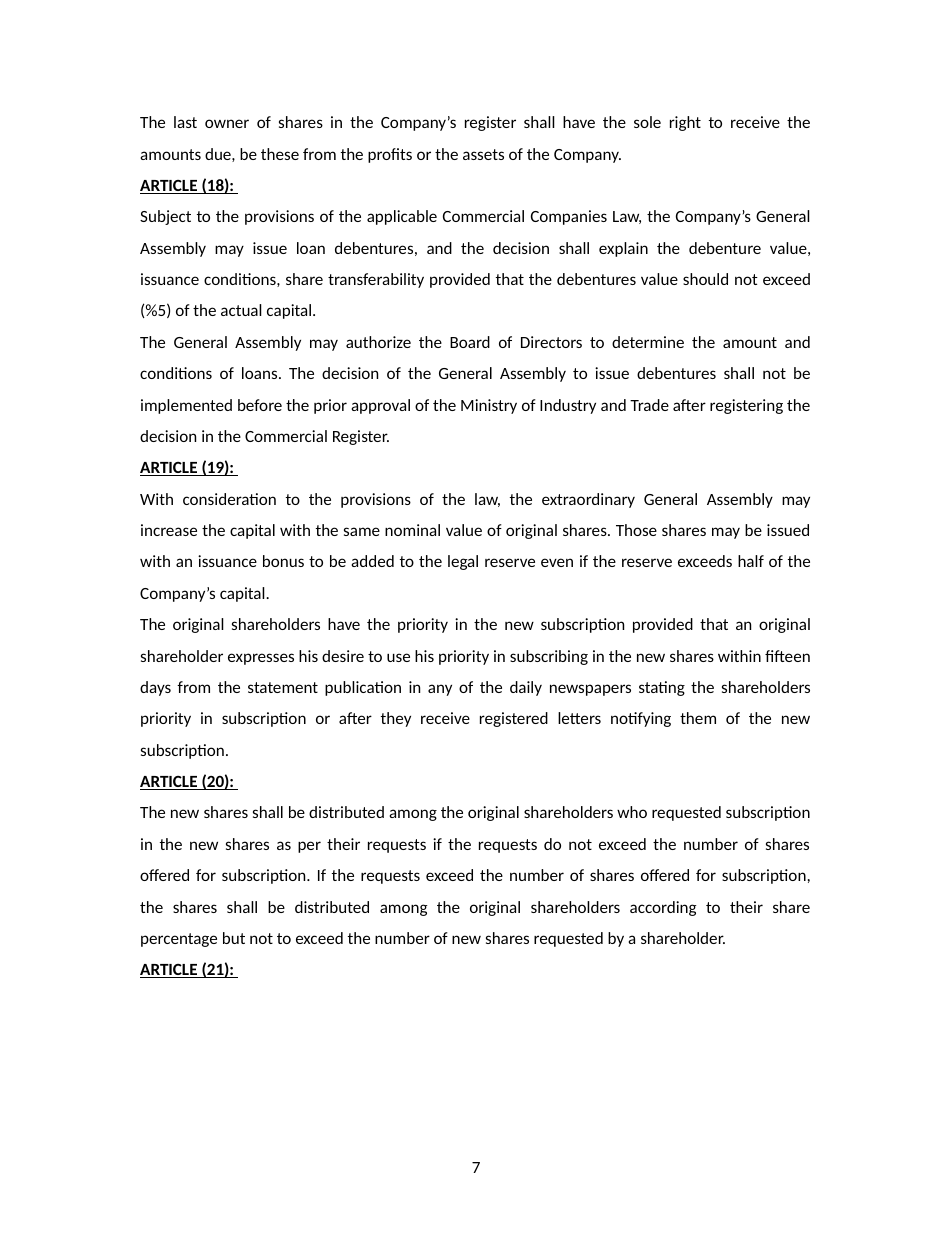  Describe the element at coordinates (483, 154) in the page. I see `assets` at that location.
